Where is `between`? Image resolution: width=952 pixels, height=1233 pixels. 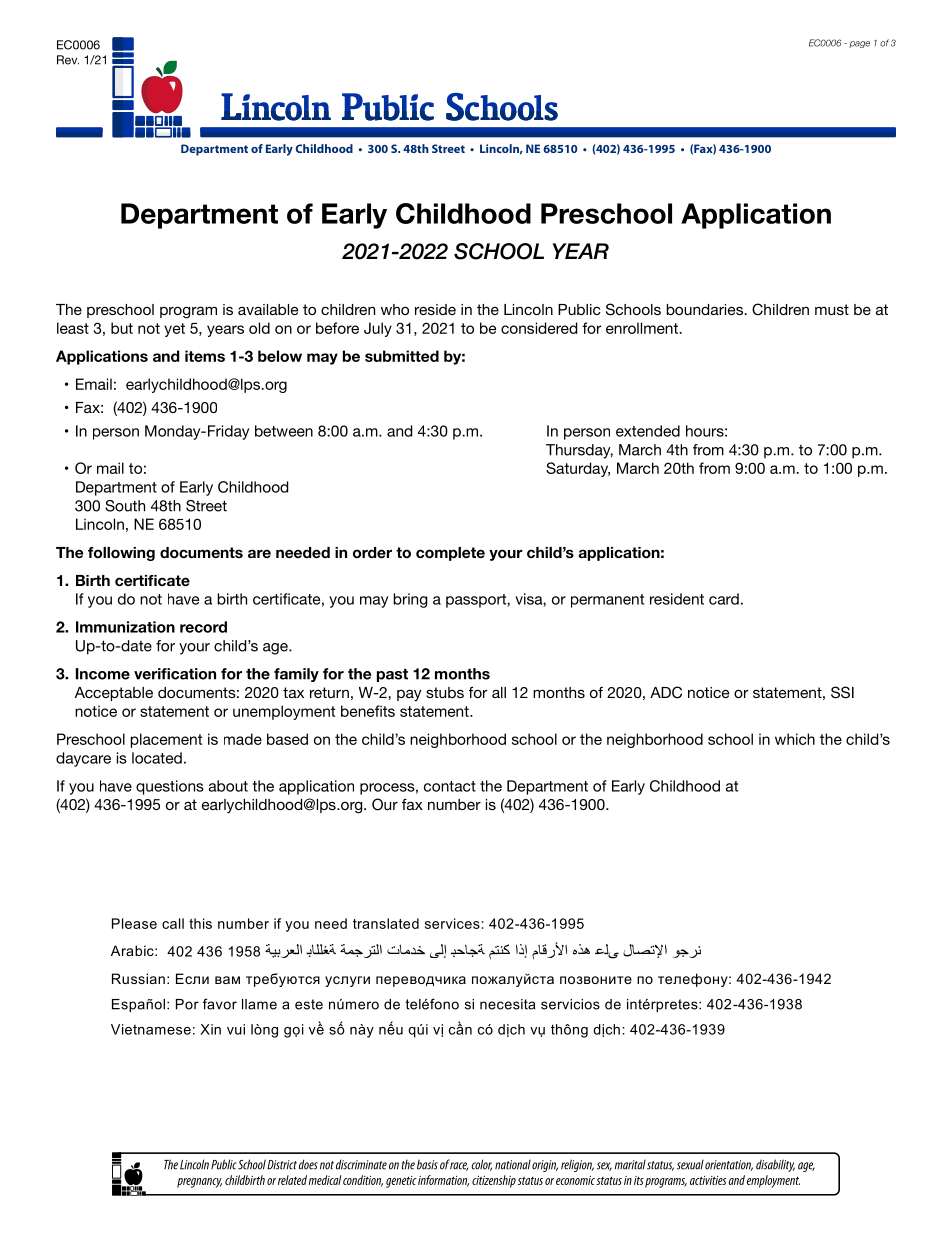
between is located at coordinates (284, 431).
